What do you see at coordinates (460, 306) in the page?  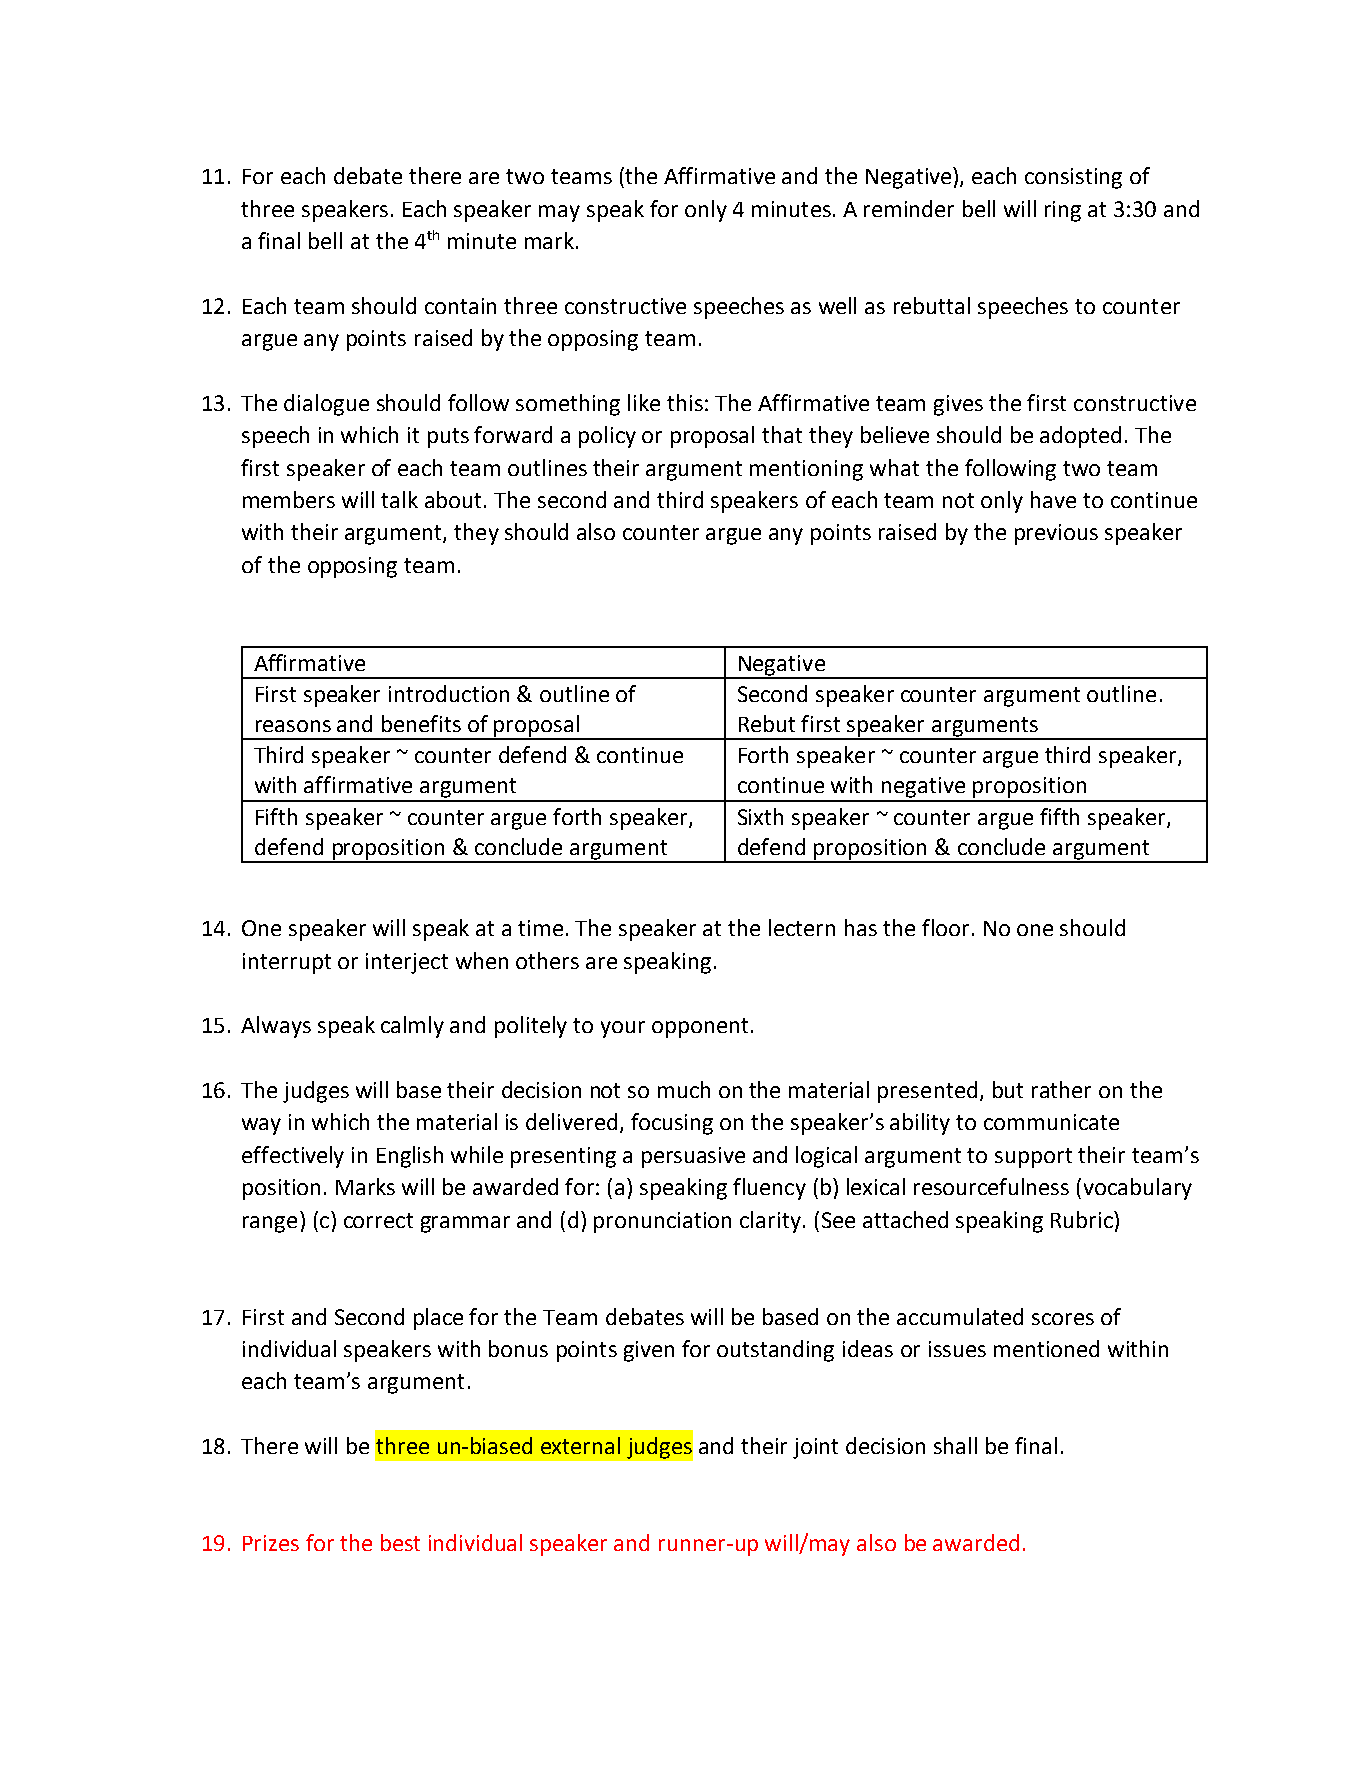 I see `contain` at bounding box center [460, 306].
